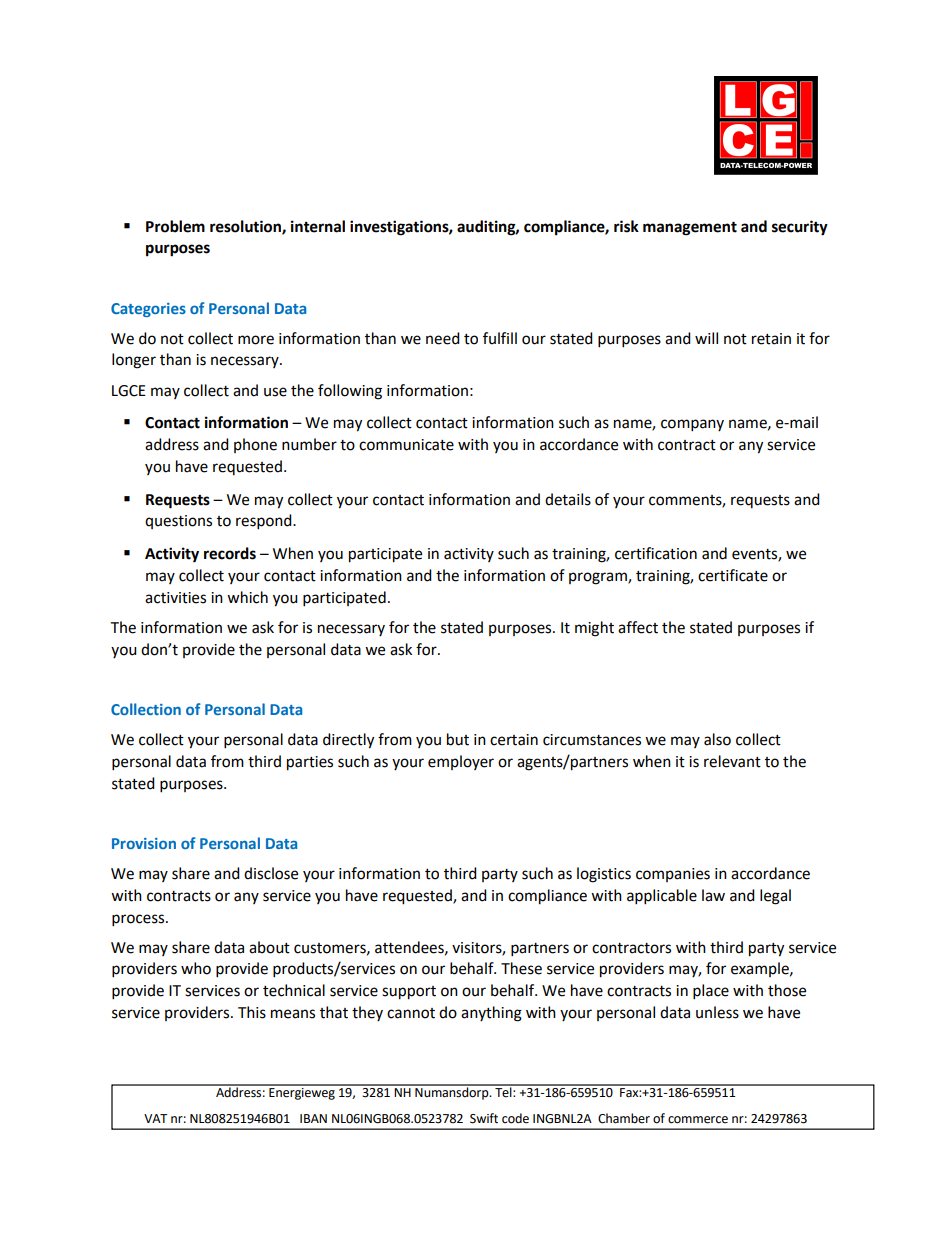  What do you see at coordinates (713, 895) in the document?
I see `law` at bounding box center [713, 895].
